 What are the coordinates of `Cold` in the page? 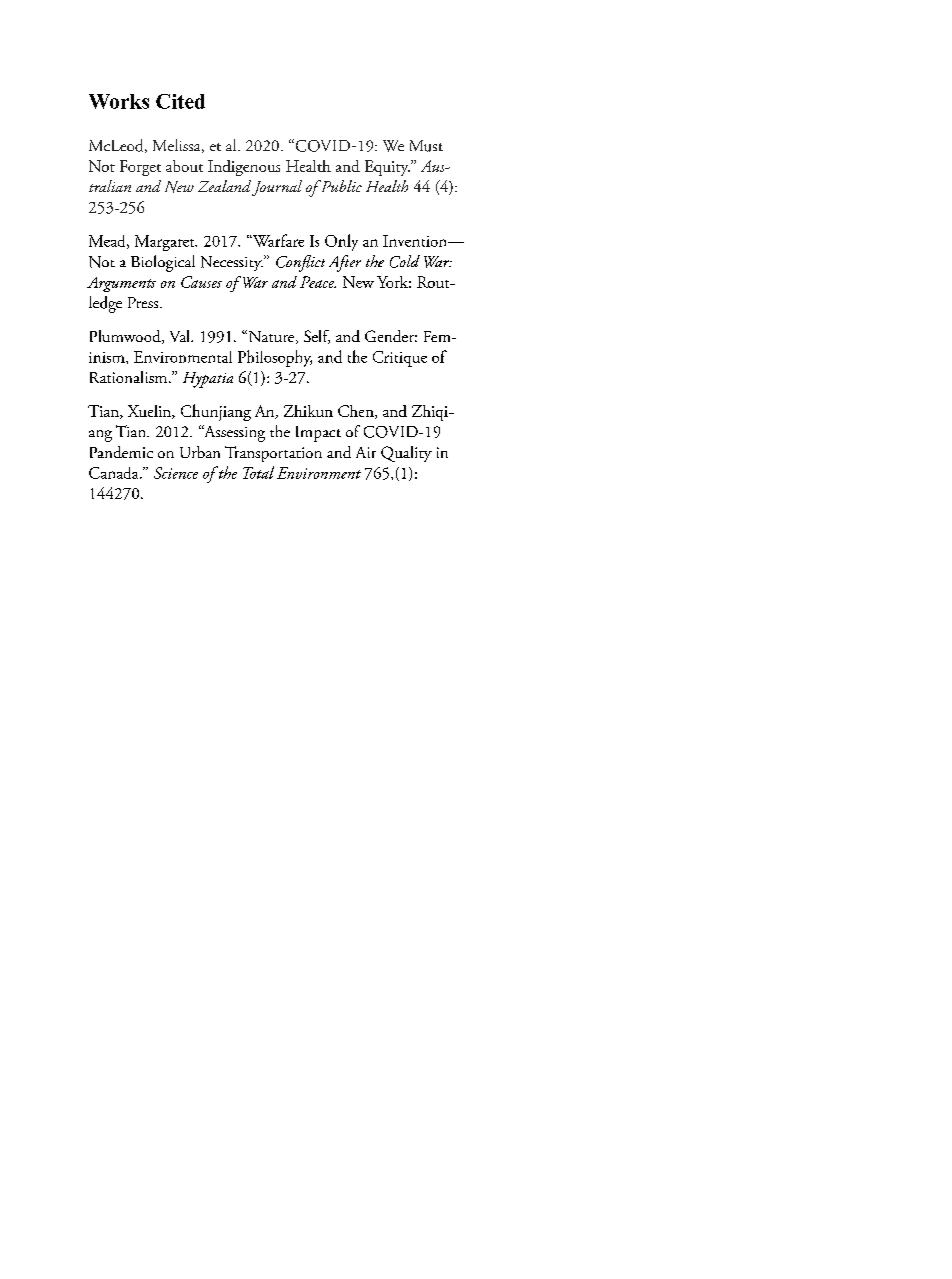 It's located at (405, 261).
